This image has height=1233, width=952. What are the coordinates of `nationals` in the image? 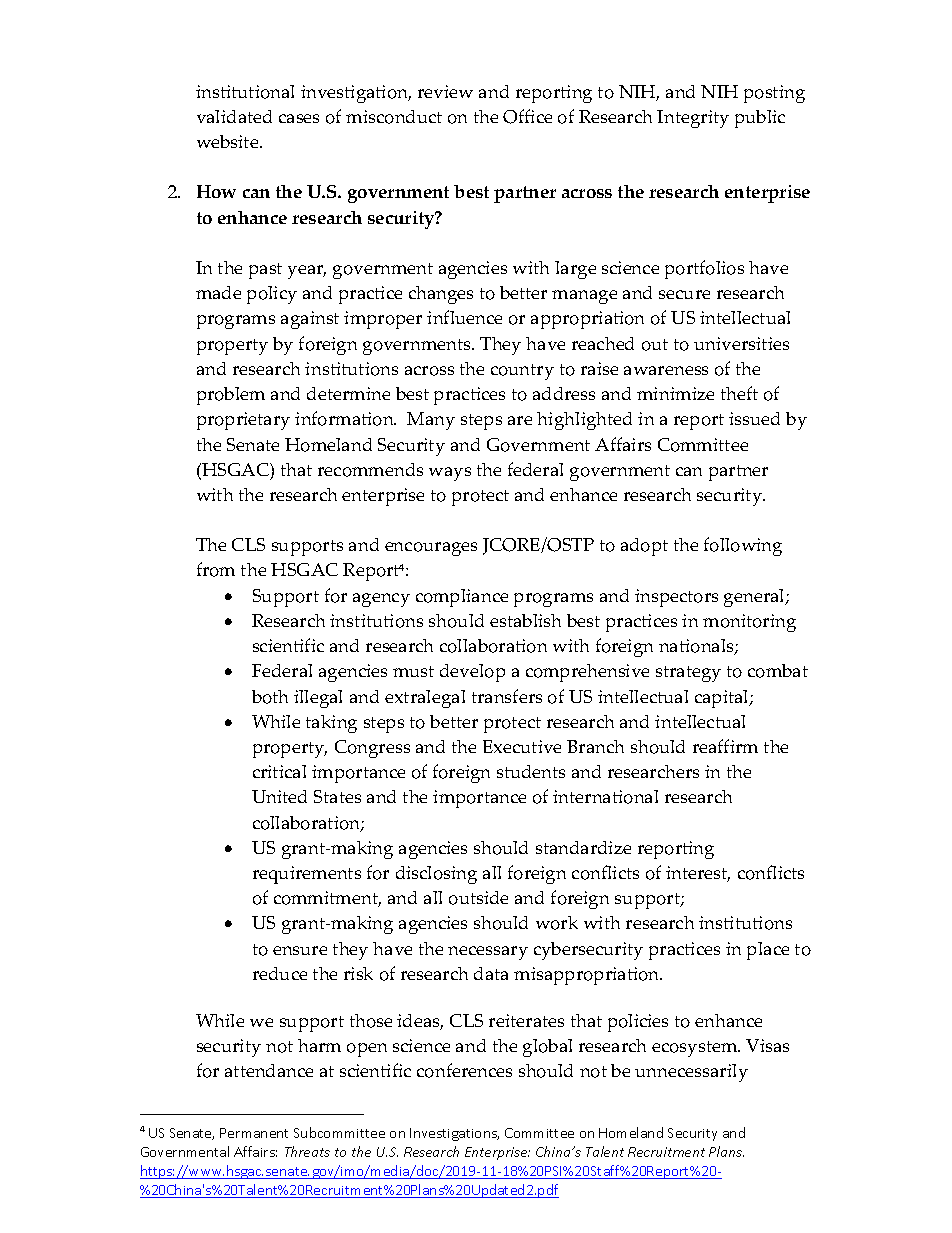 It's located at (697, 647).
